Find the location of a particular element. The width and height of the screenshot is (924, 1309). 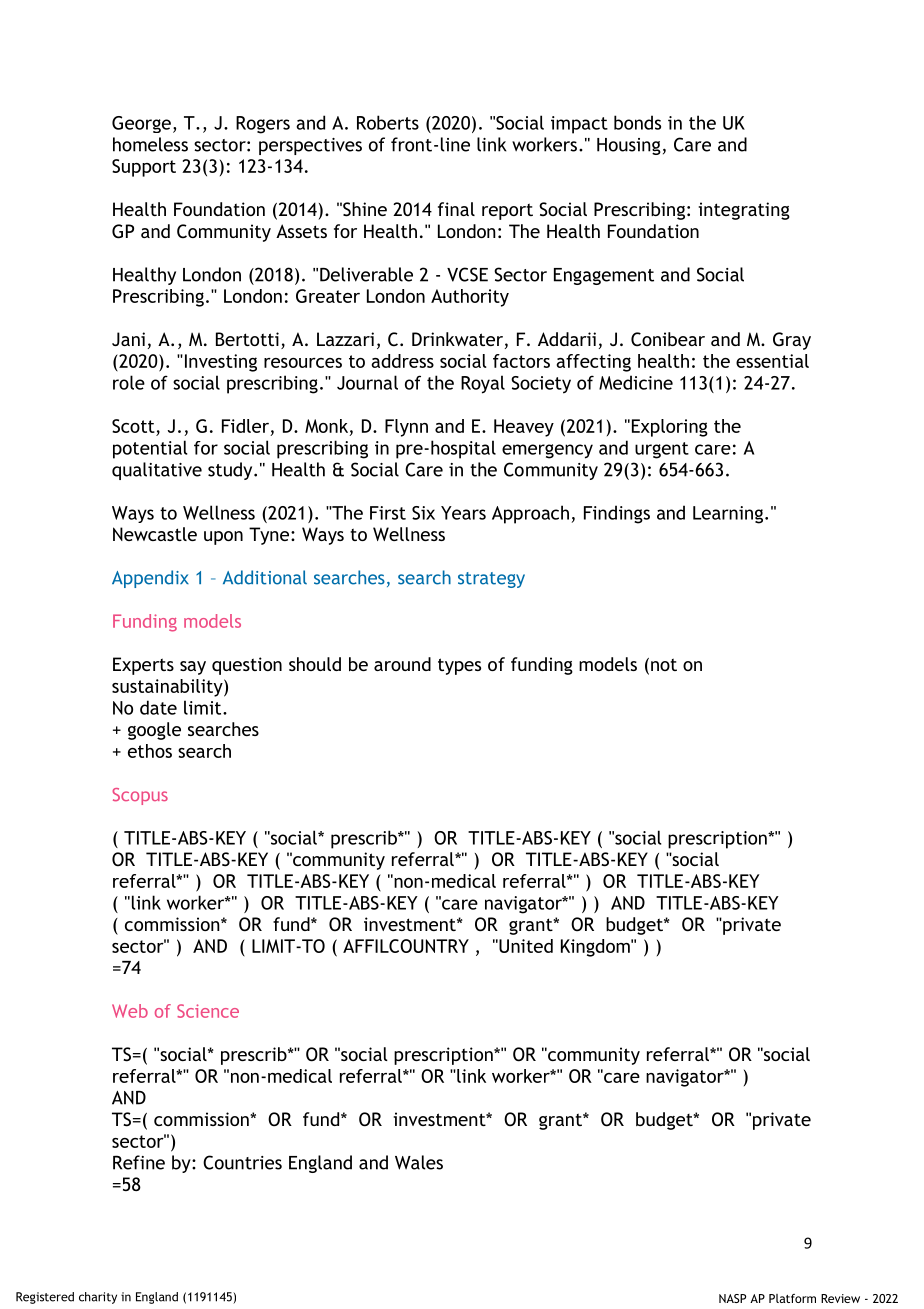

date is located at coordinates (158, 707).
